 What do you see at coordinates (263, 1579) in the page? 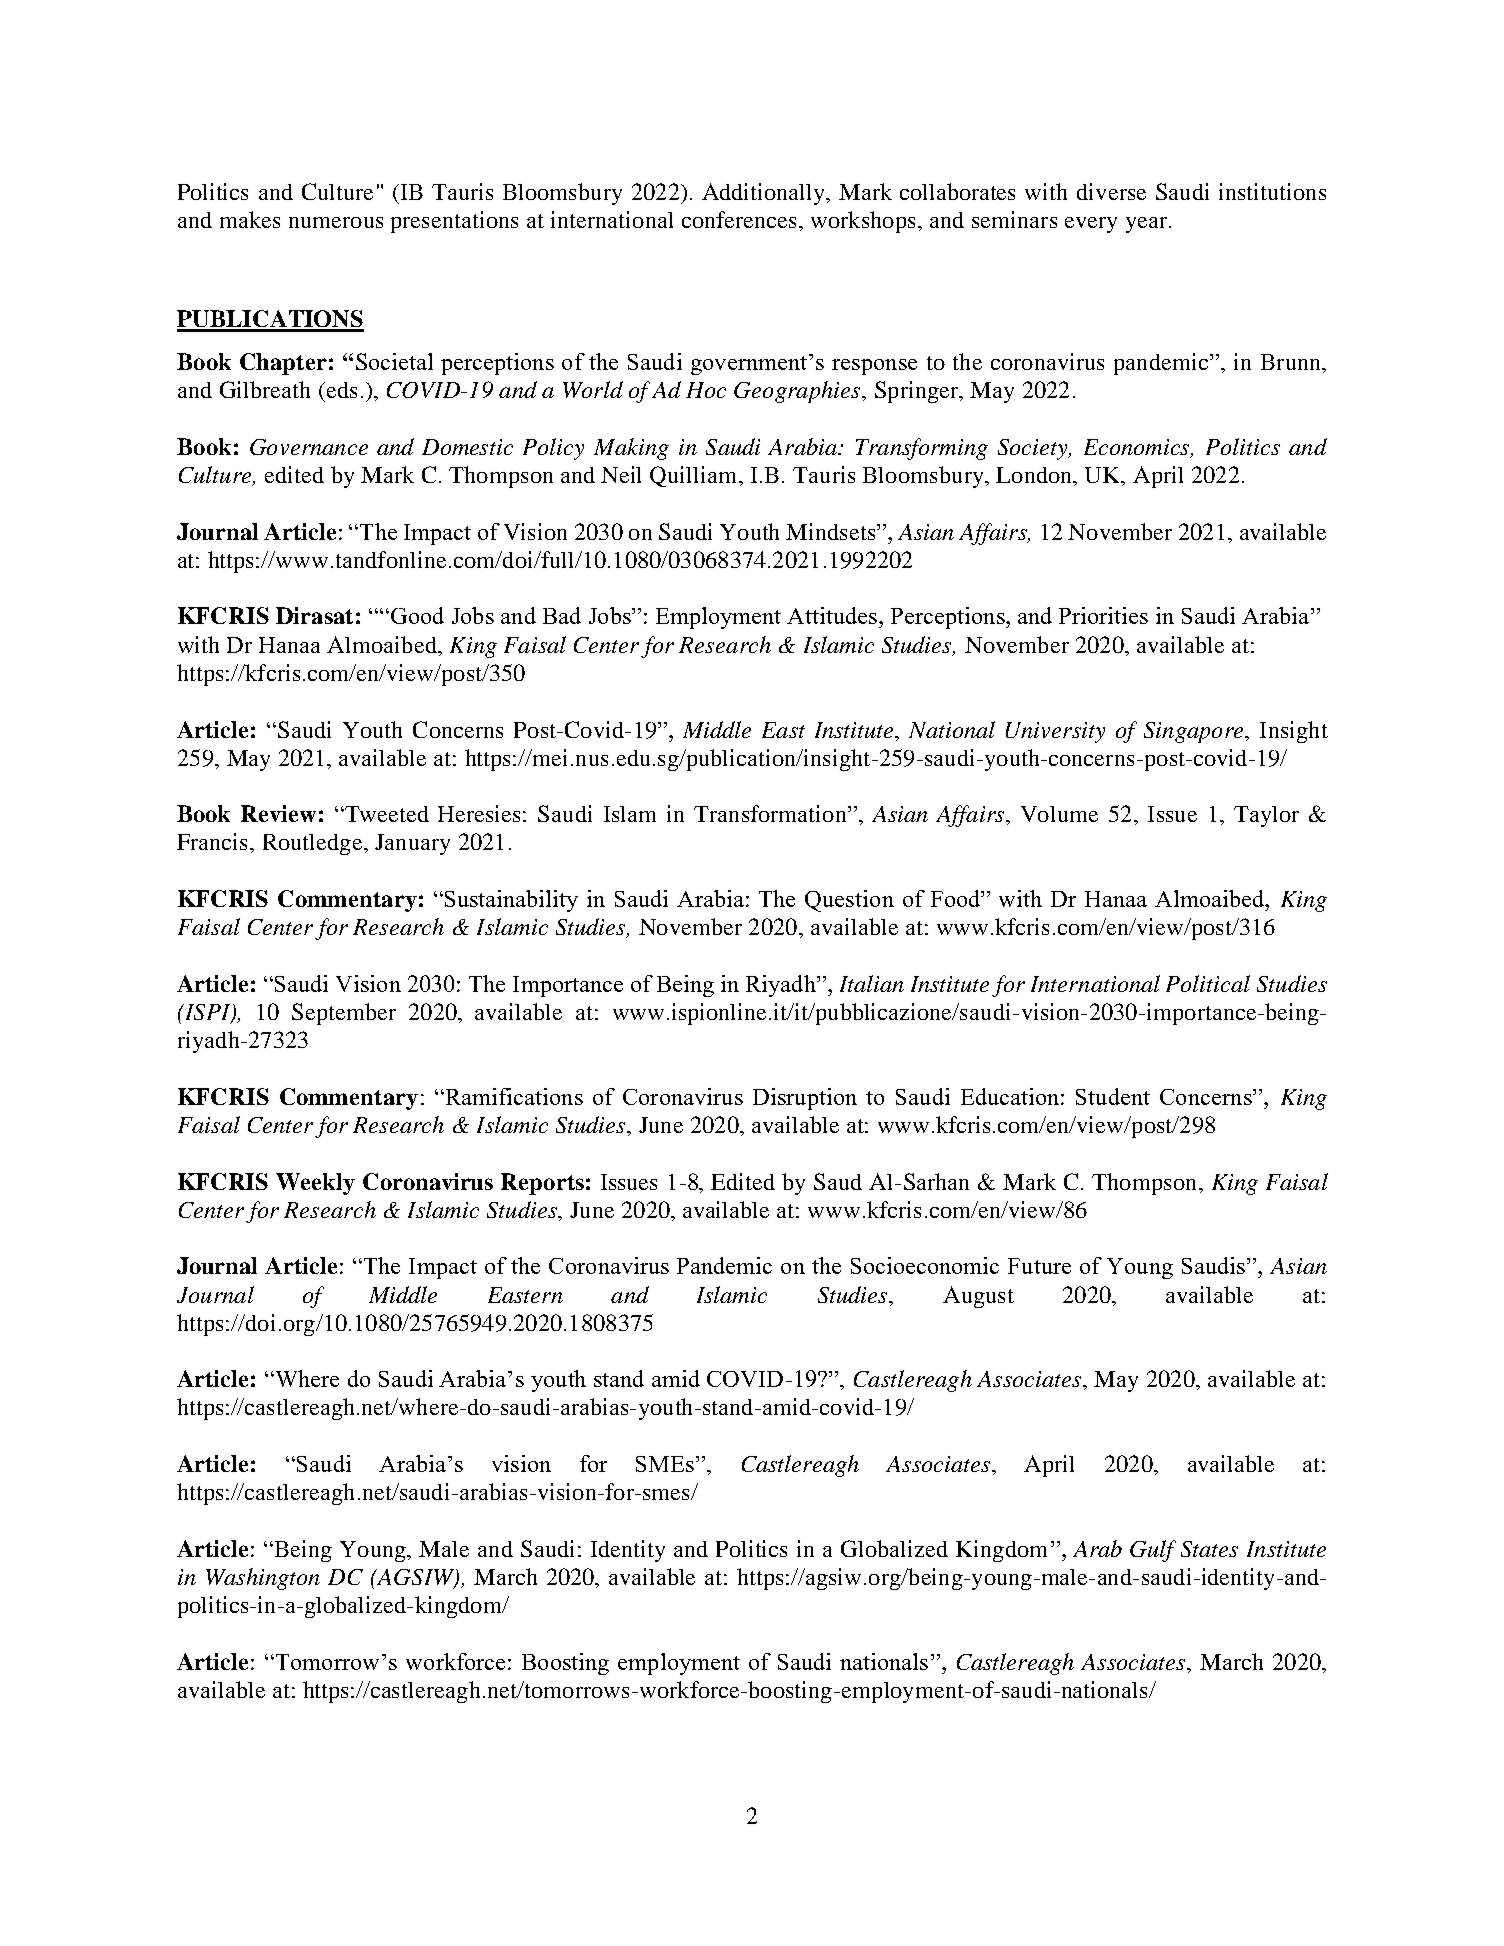
I see `Washington` at bounding box center [263, 1579].
